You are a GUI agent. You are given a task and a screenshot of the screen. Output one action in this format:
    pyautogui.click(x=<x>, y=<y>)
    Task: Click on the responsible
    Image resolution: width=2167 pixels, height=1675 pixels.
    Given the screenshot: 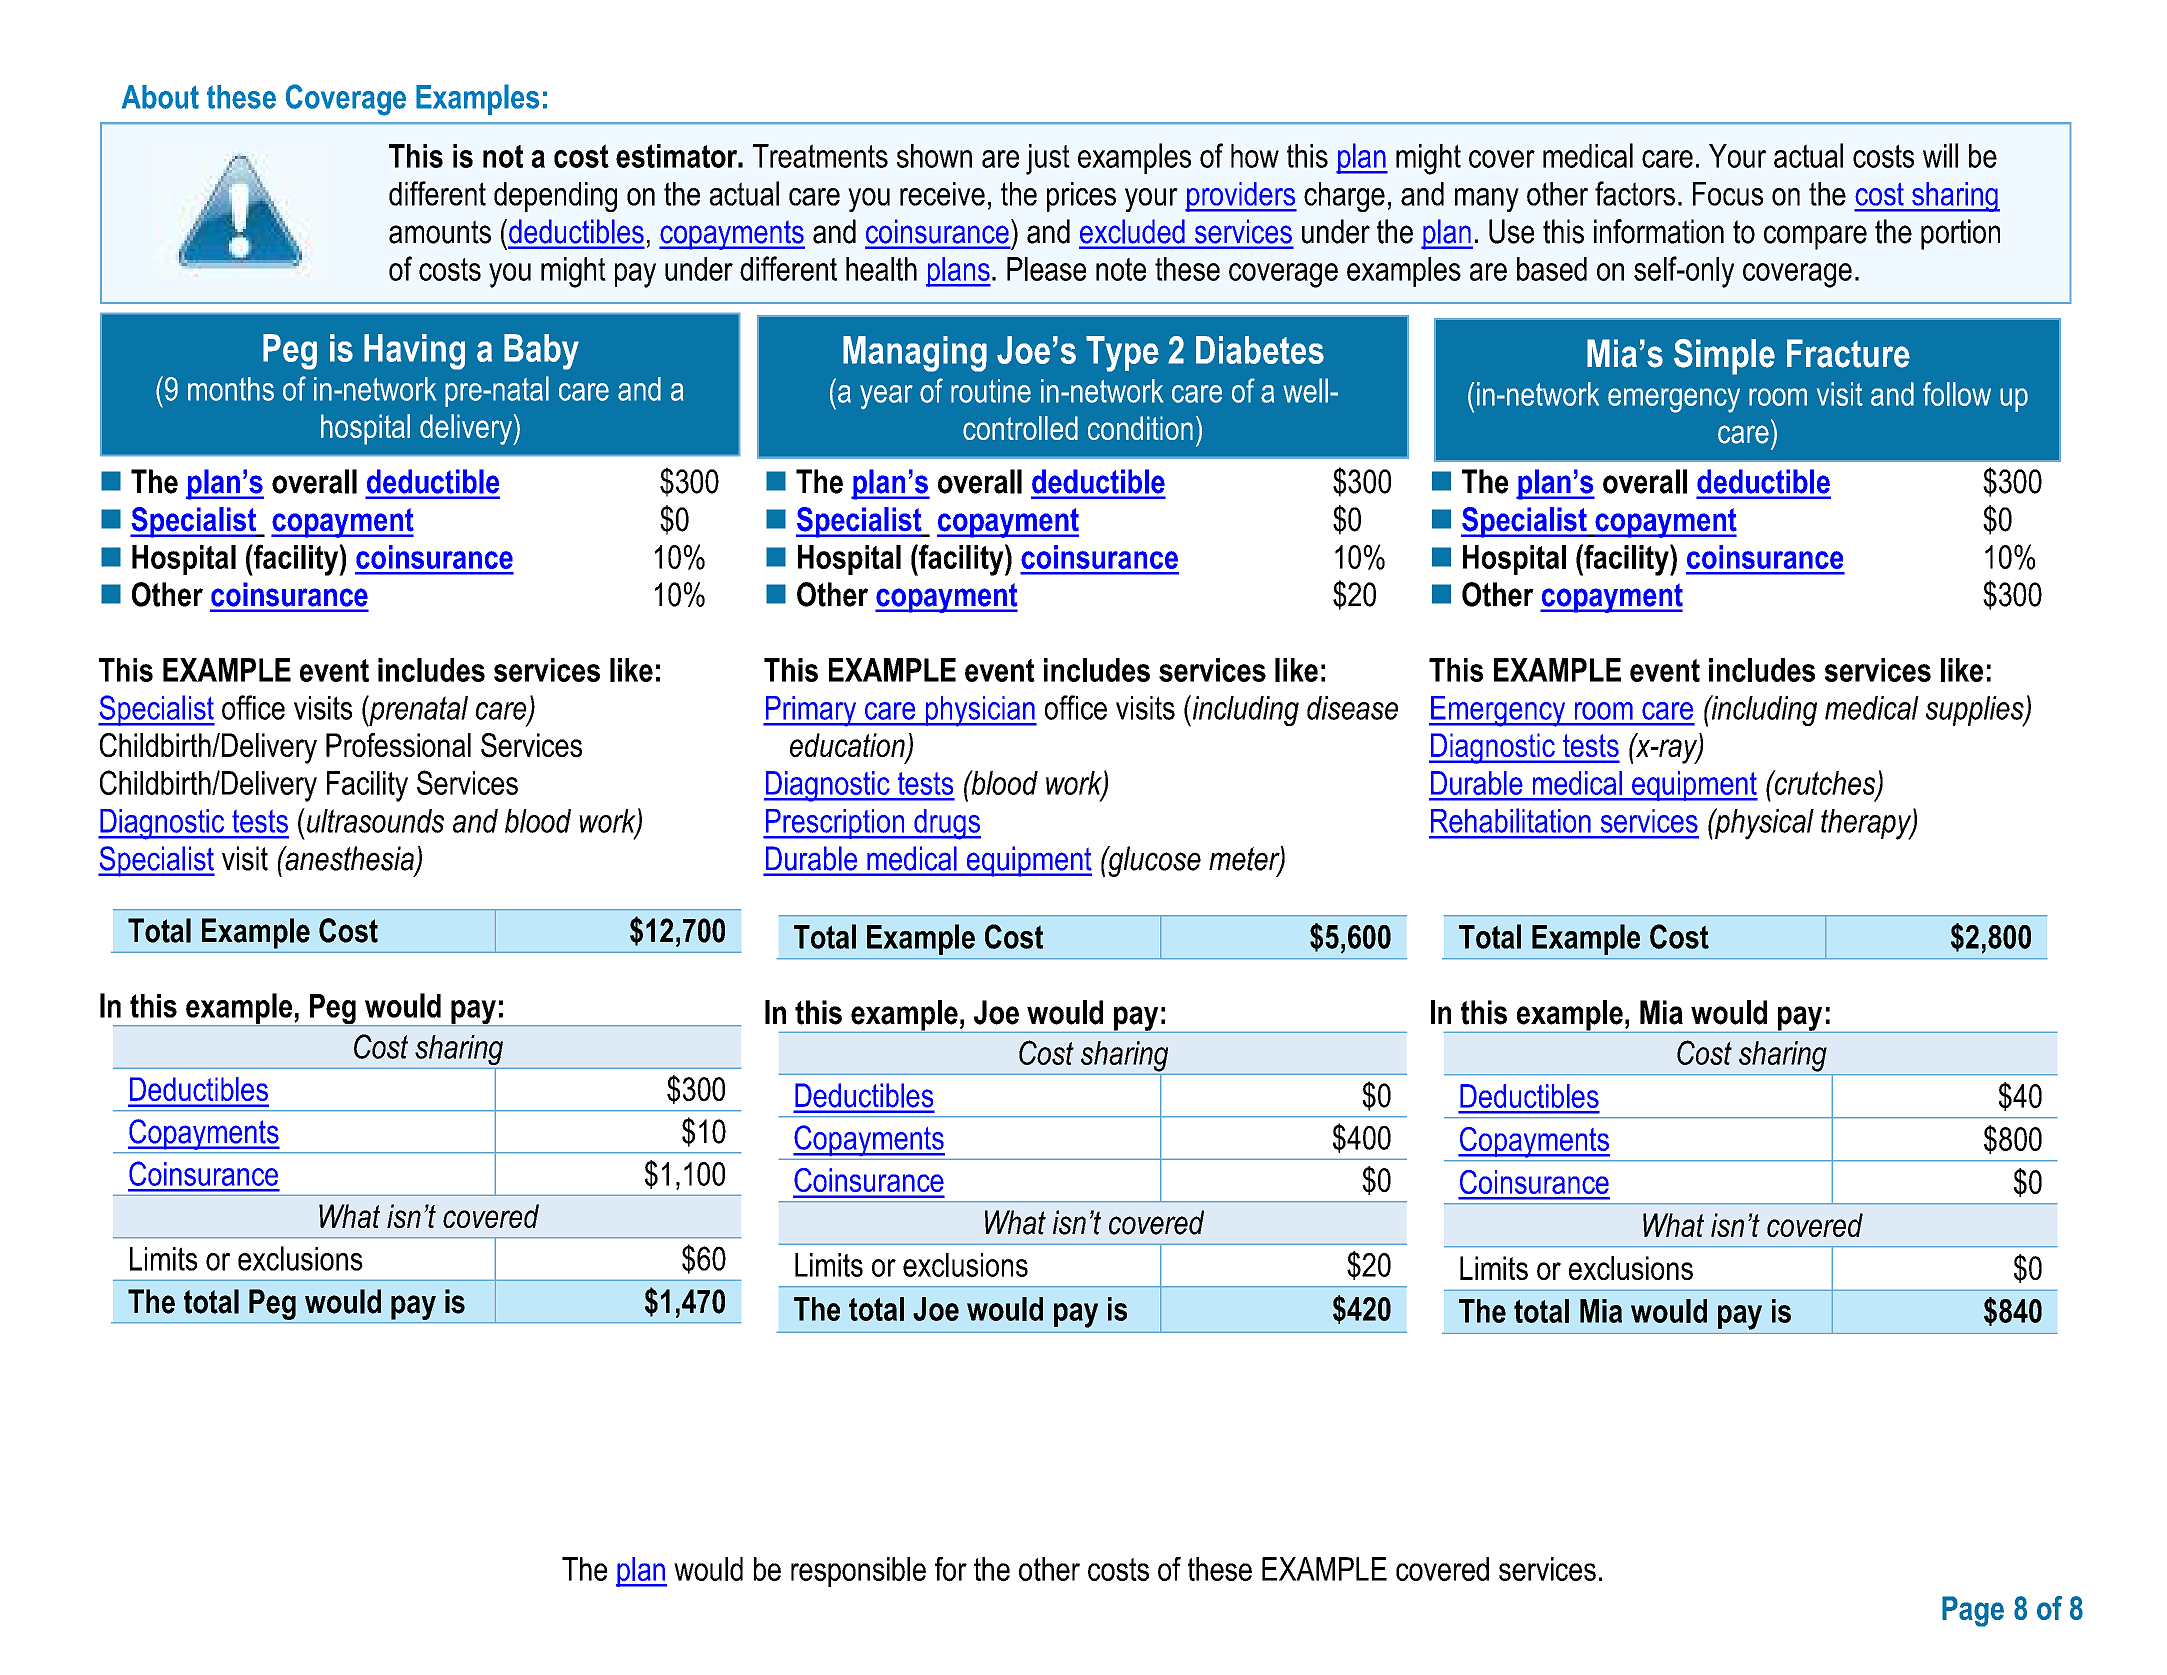 What is the action you would take?
    pyautogui.click(x=858, y=1572)
